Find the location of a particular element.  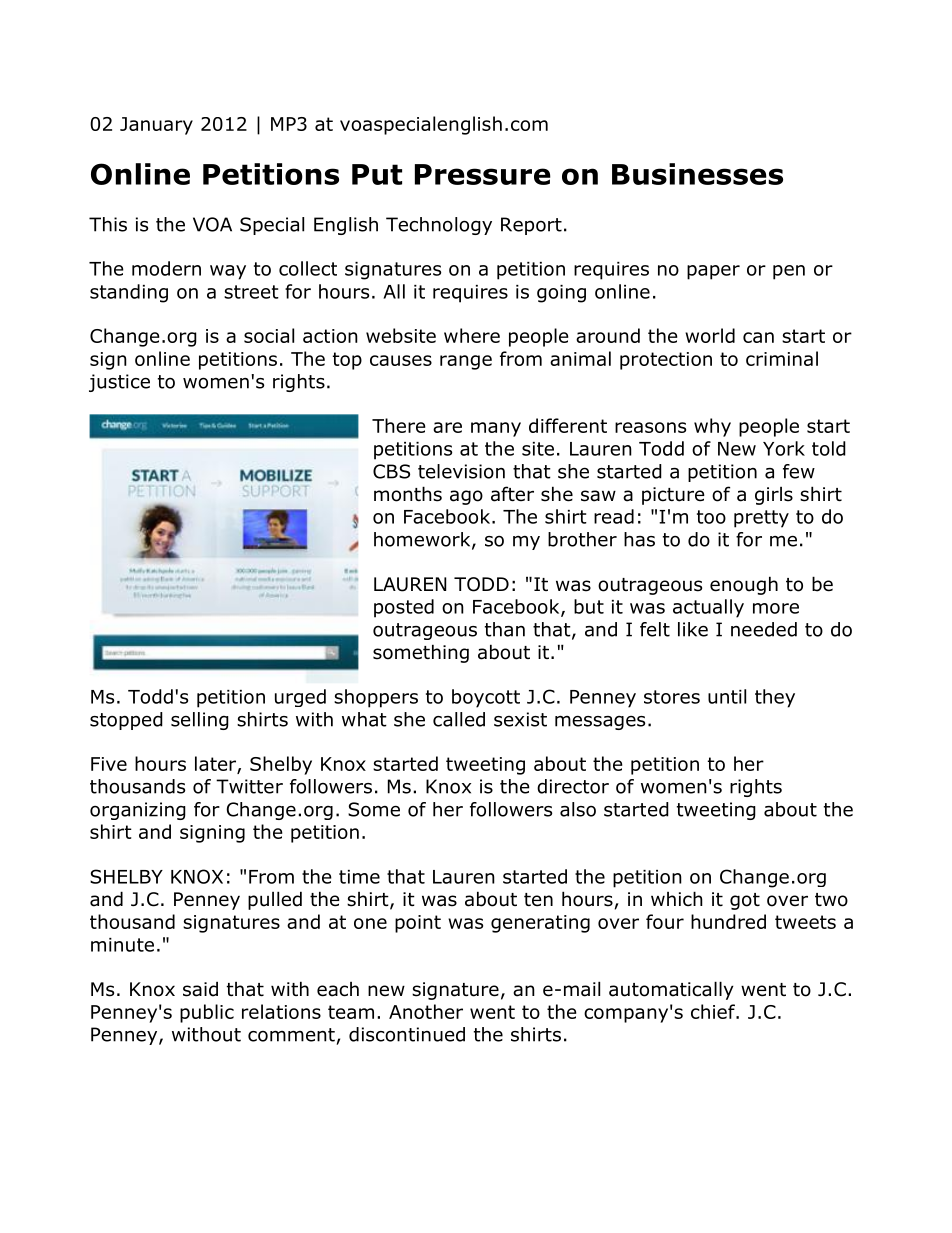

director is located at coordinates (573, 786).
